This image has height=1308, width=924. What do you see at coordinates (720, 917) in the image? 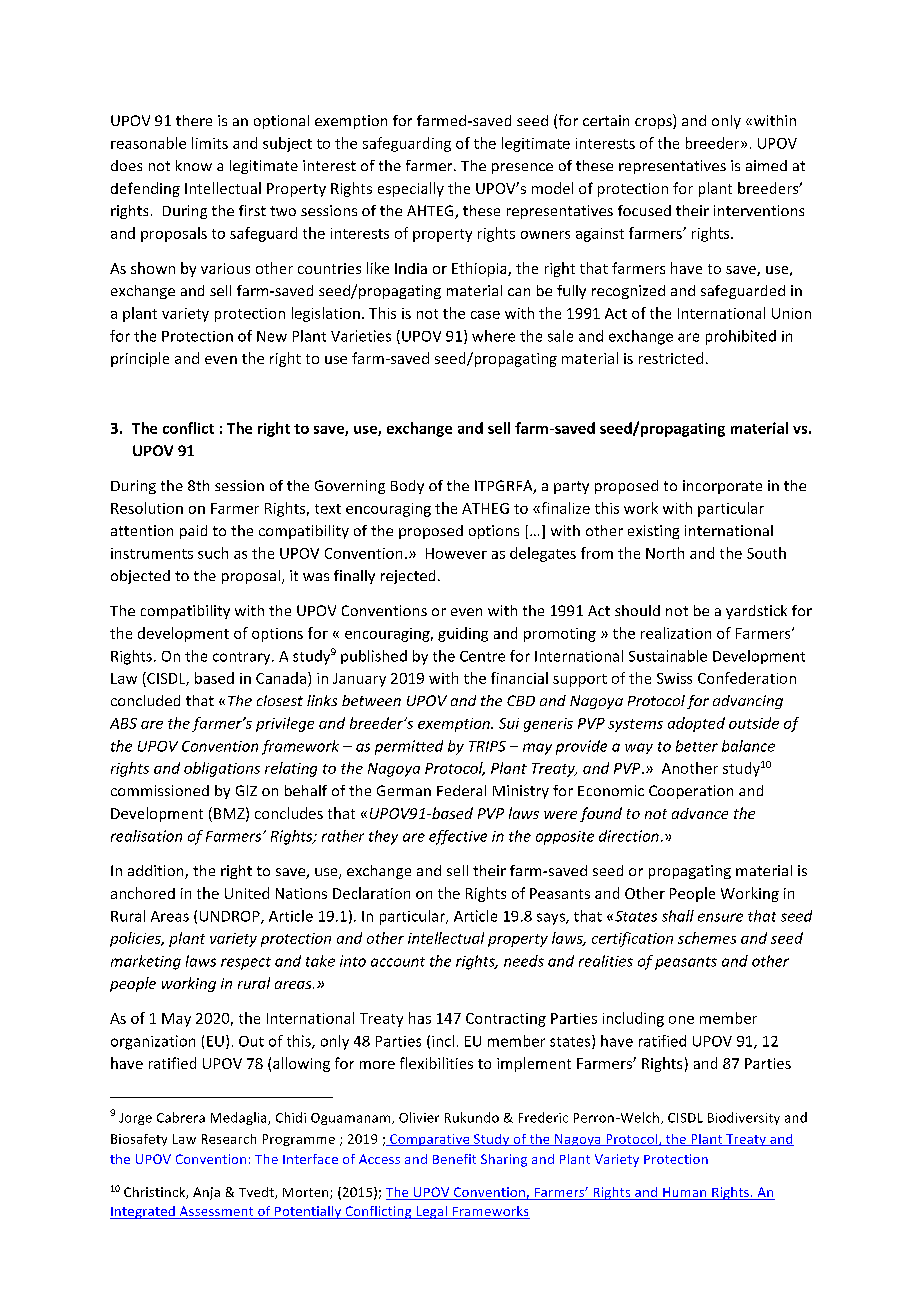
I see `ensure` at bounding box center [720, 917].
